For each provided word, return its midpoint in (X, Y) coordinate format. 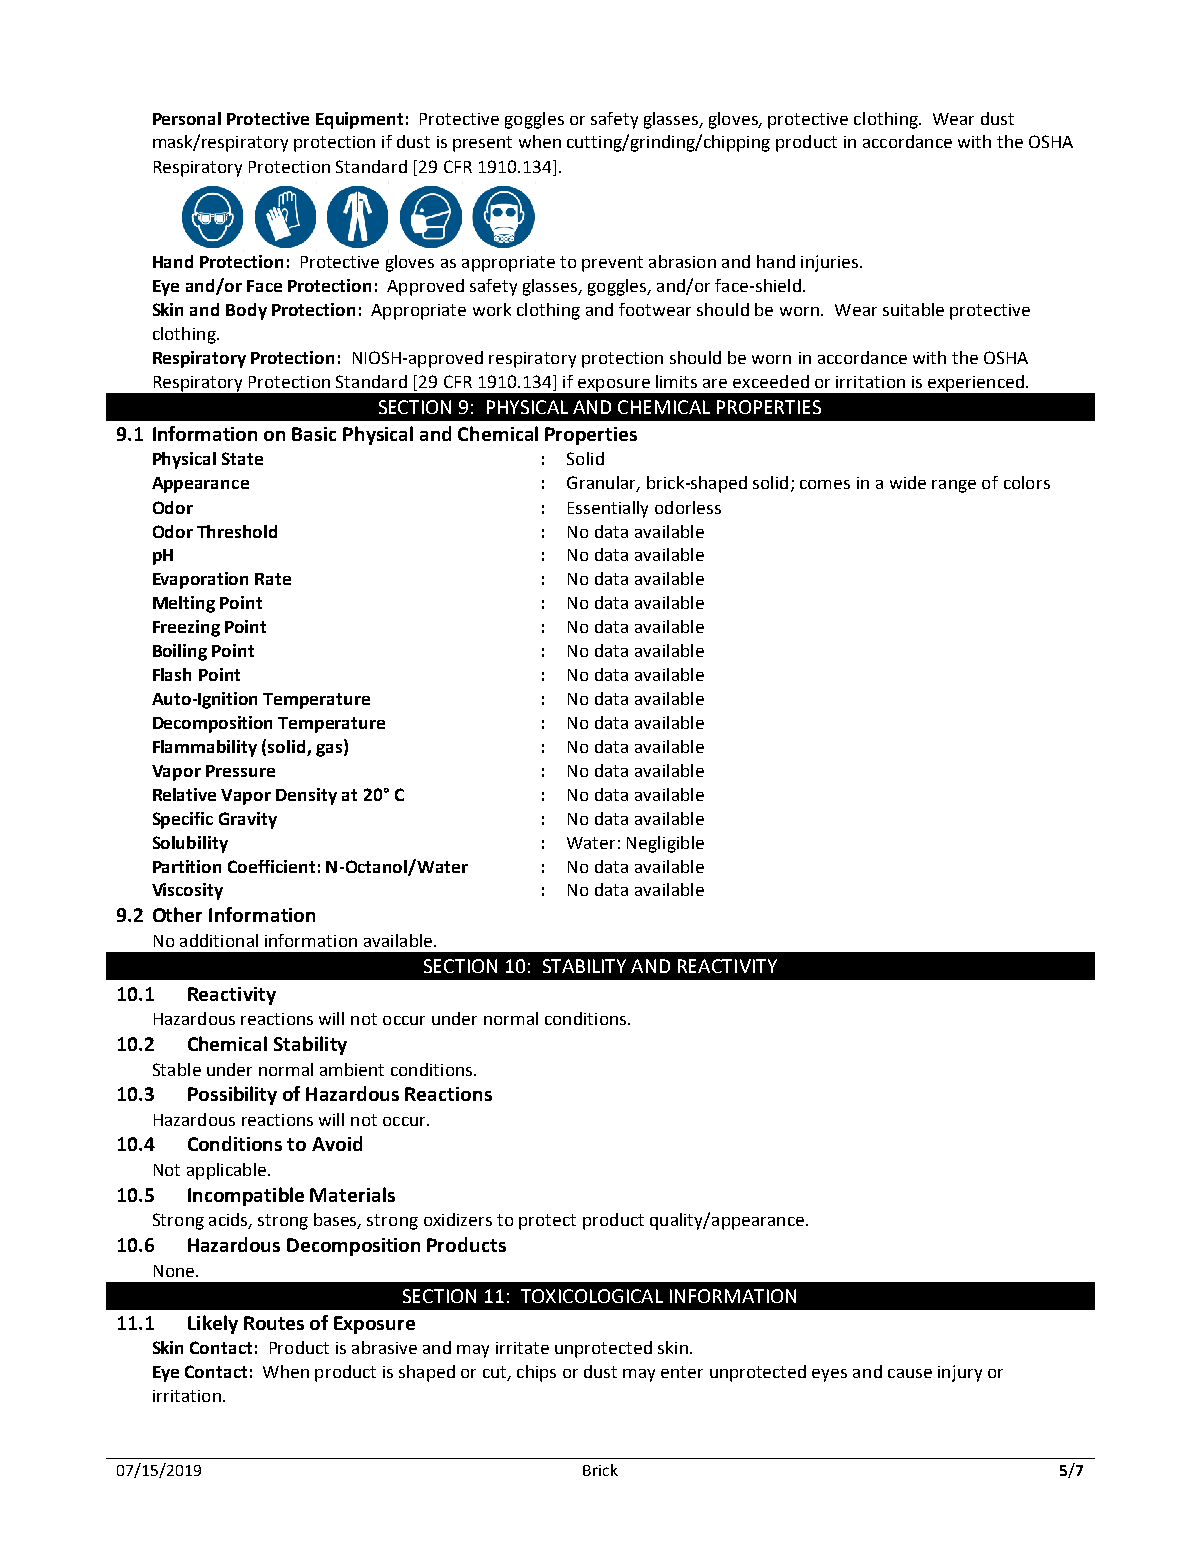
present (482, 144)
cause (910, 1373)
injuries (831, 263)
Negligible (665, 844)
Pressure (240, 771)
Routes (274, 1323)
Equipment (359, 120)
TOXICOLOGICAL (592, 1296)
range (954, 486)
